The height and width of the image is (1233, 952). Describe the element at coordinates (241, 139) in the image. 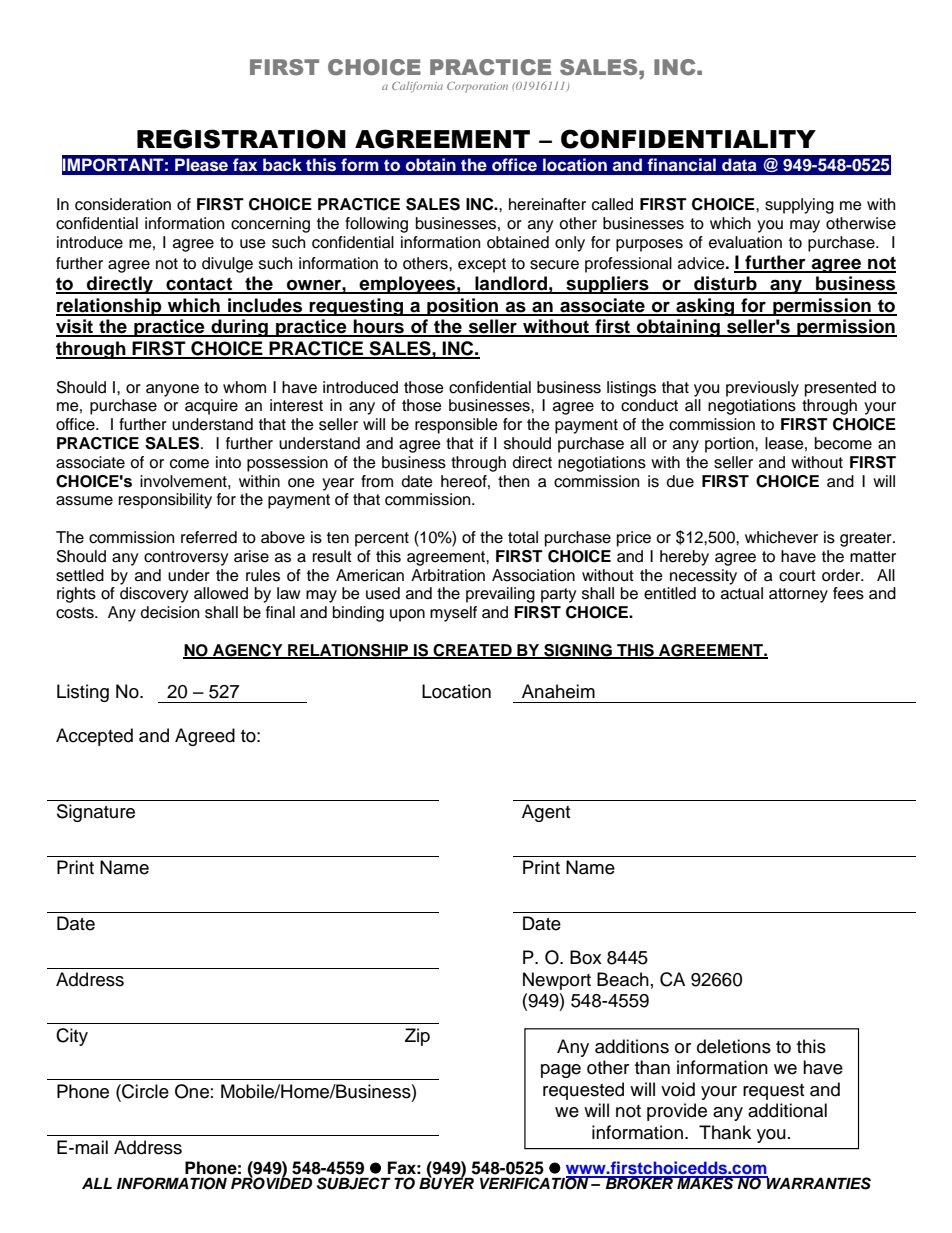

I see `REGISTRATION` at that location.
